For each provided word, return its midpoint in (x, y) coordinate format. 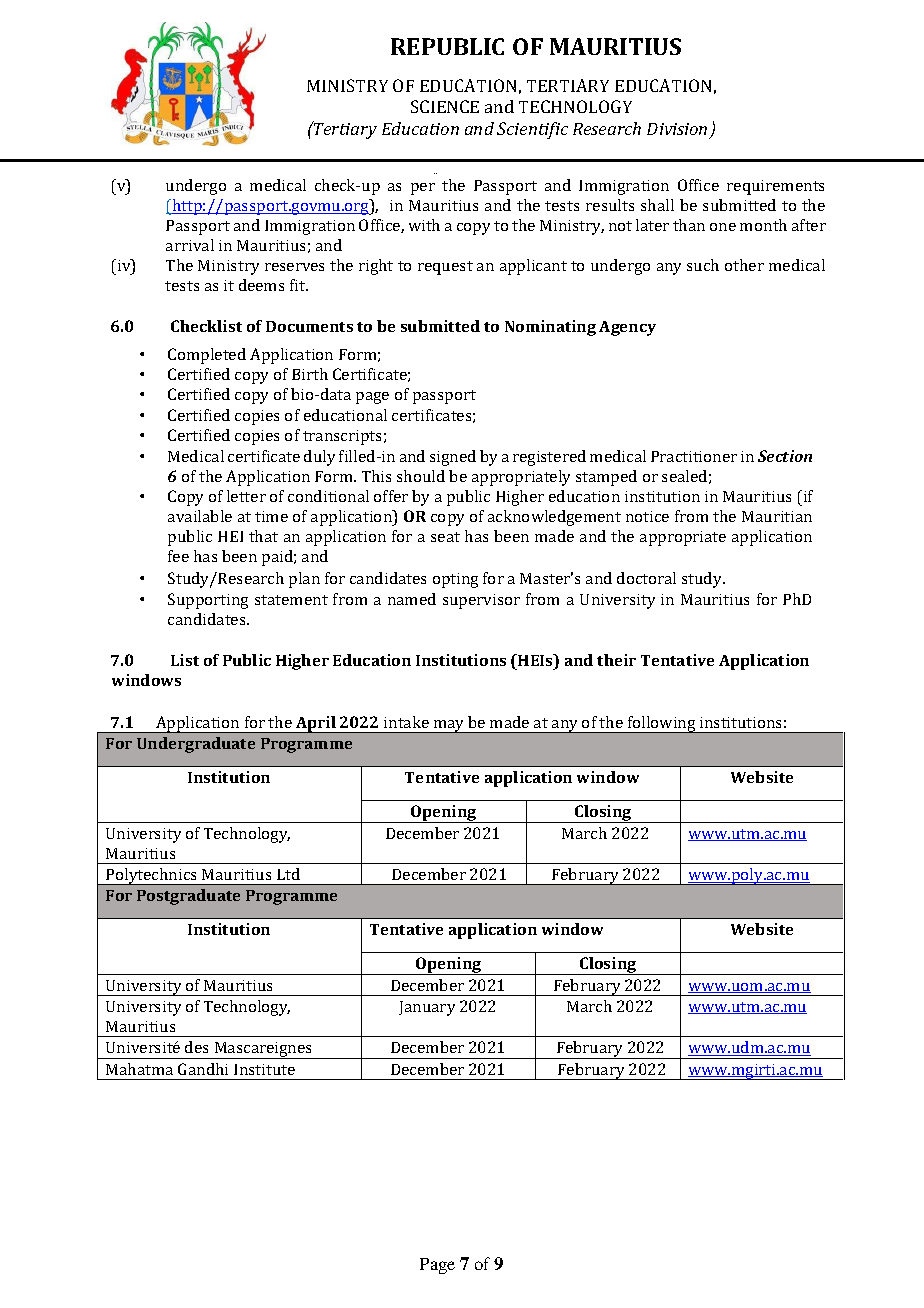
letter (246, 496)
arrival (190, 245)
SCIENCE (445, 106)
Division (677, 129)
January (427, 1008)
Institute (264, 1069)
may (449, 726)
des (196, 1047)
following (662, 724)
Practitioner (694, 456)
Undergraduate (196, 745)
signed (453, 458)
